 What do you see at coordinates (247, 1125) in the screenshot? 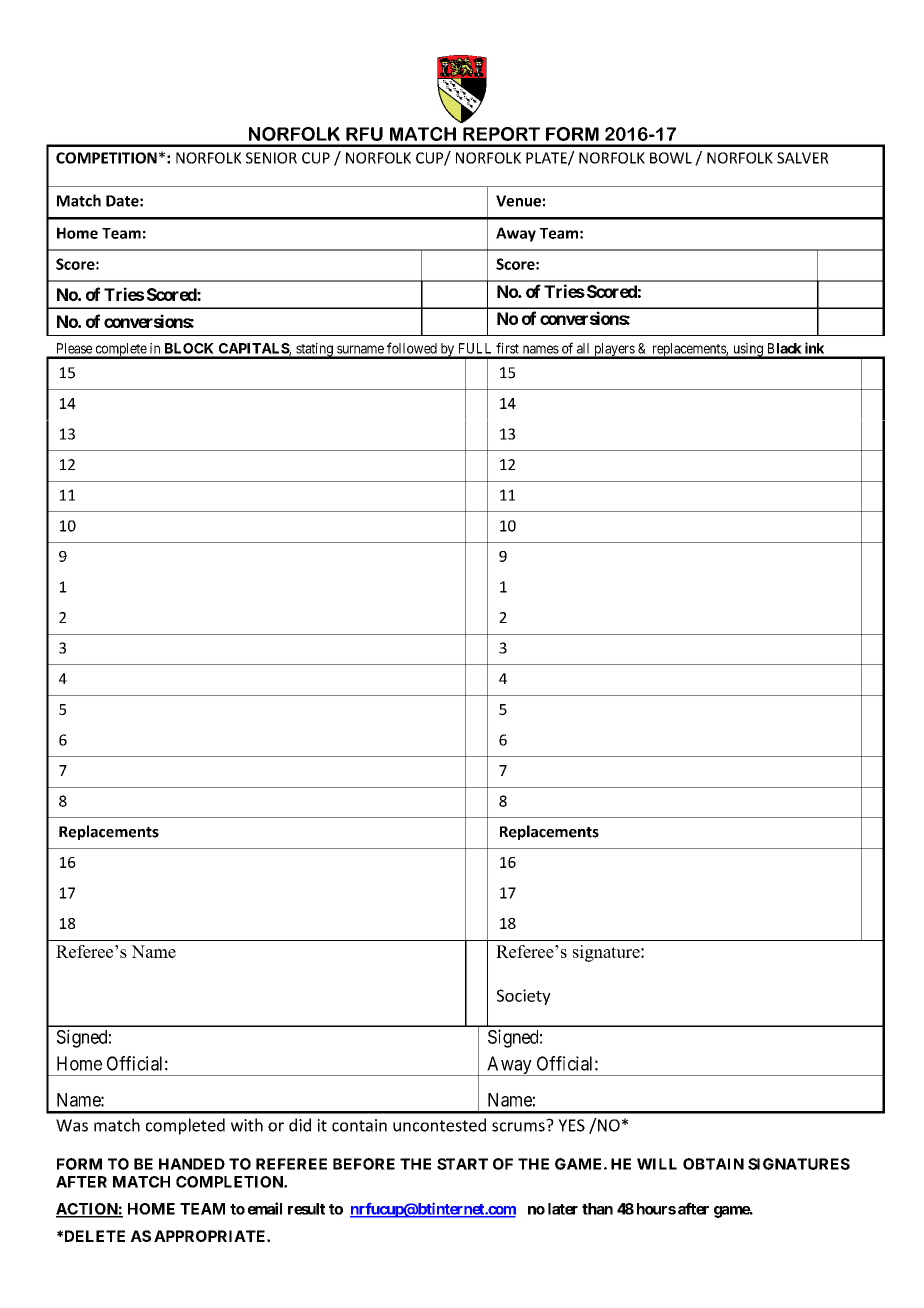
I see `with` at bounding box center [247, 1125].
